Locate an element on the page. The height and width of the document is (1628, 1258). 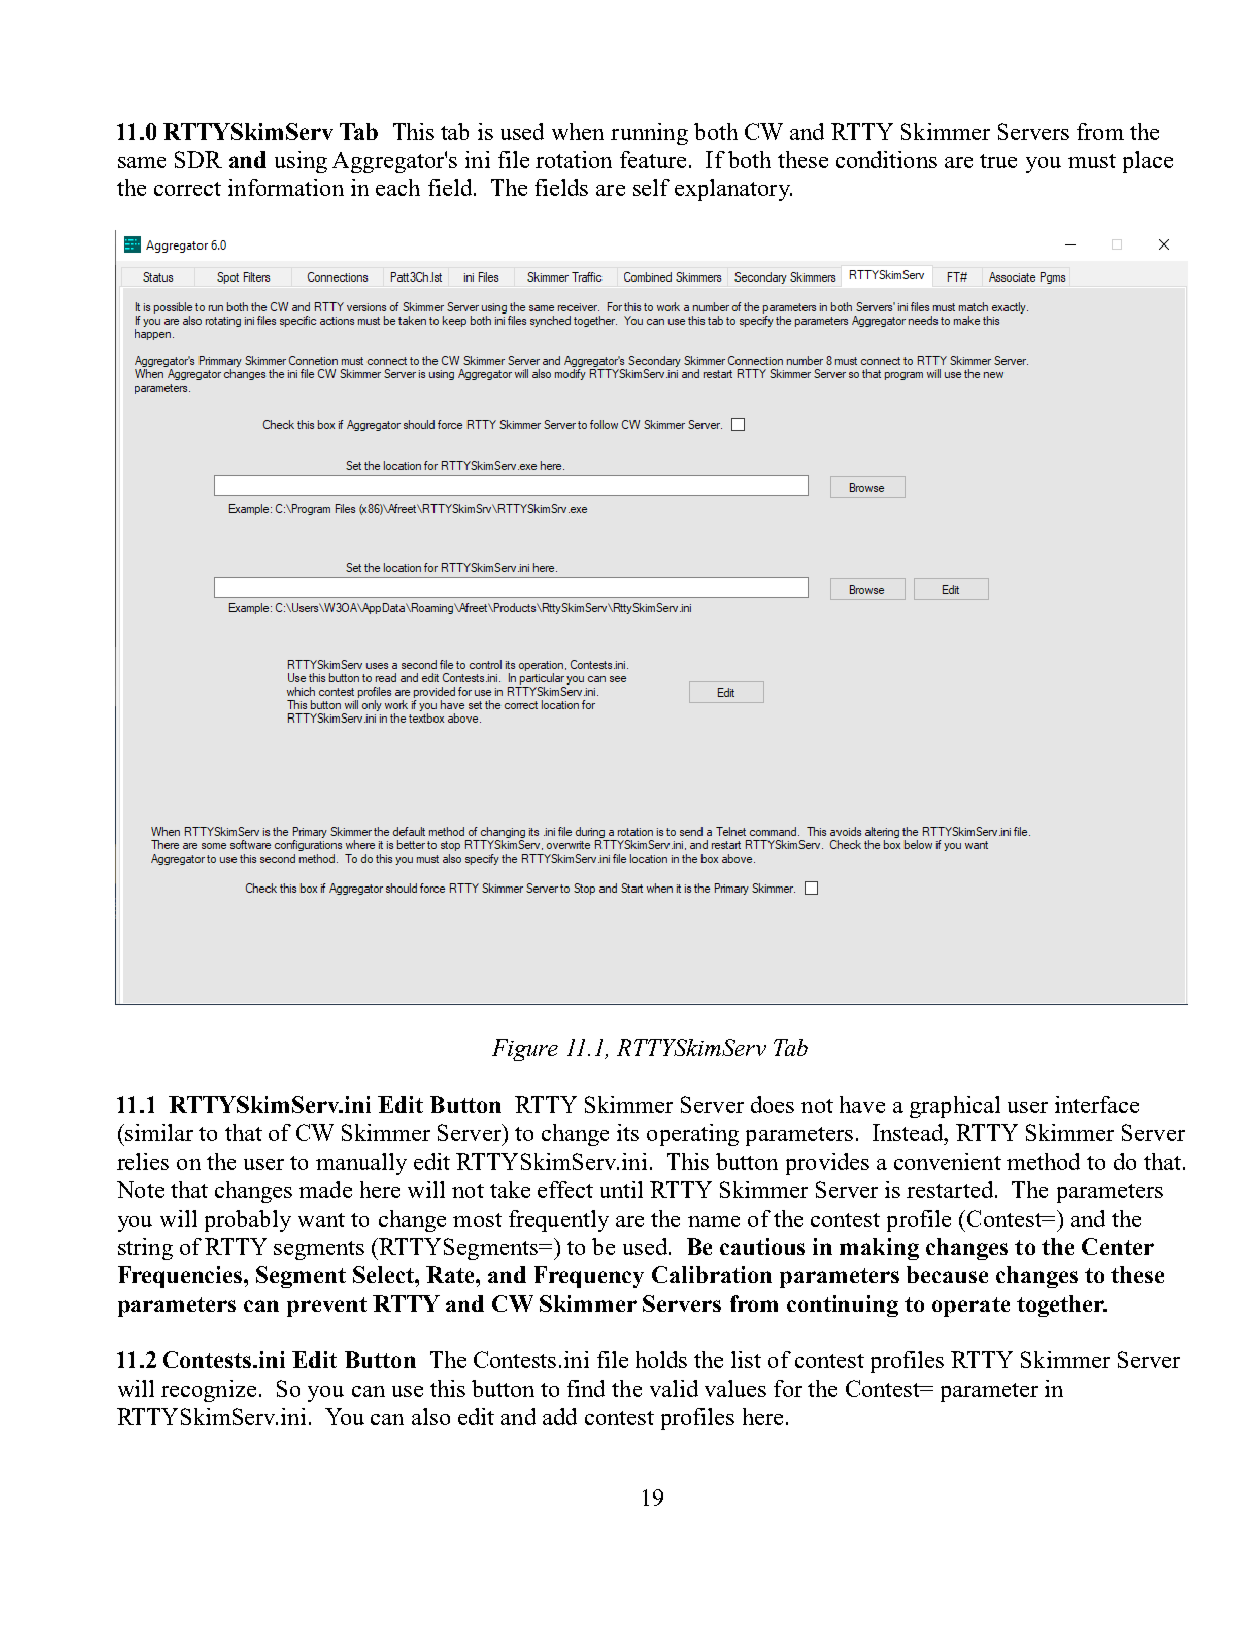
true is located at coordinates (998, 161).
